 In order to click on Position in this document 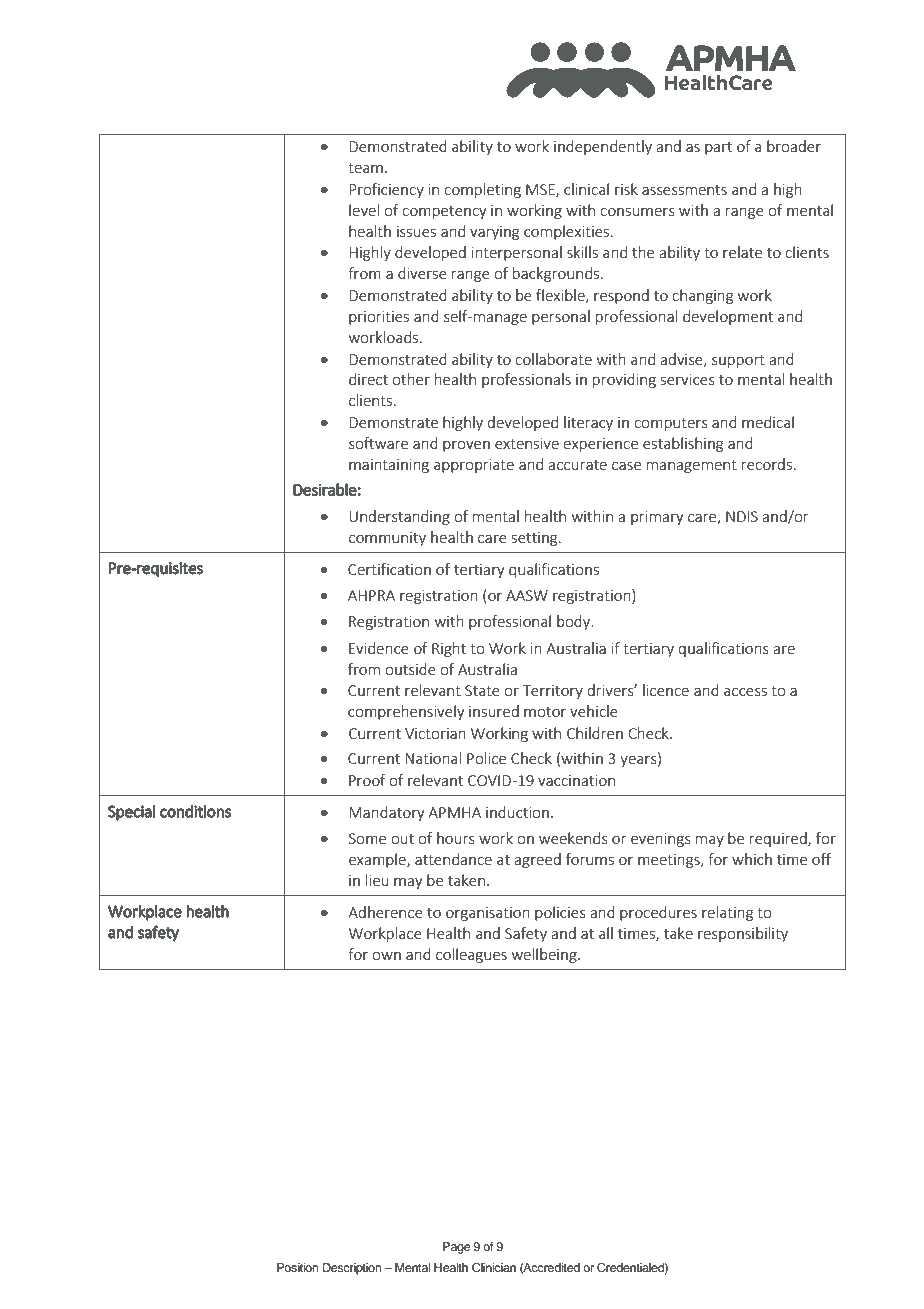, I will do `click(298, 1267)`.
